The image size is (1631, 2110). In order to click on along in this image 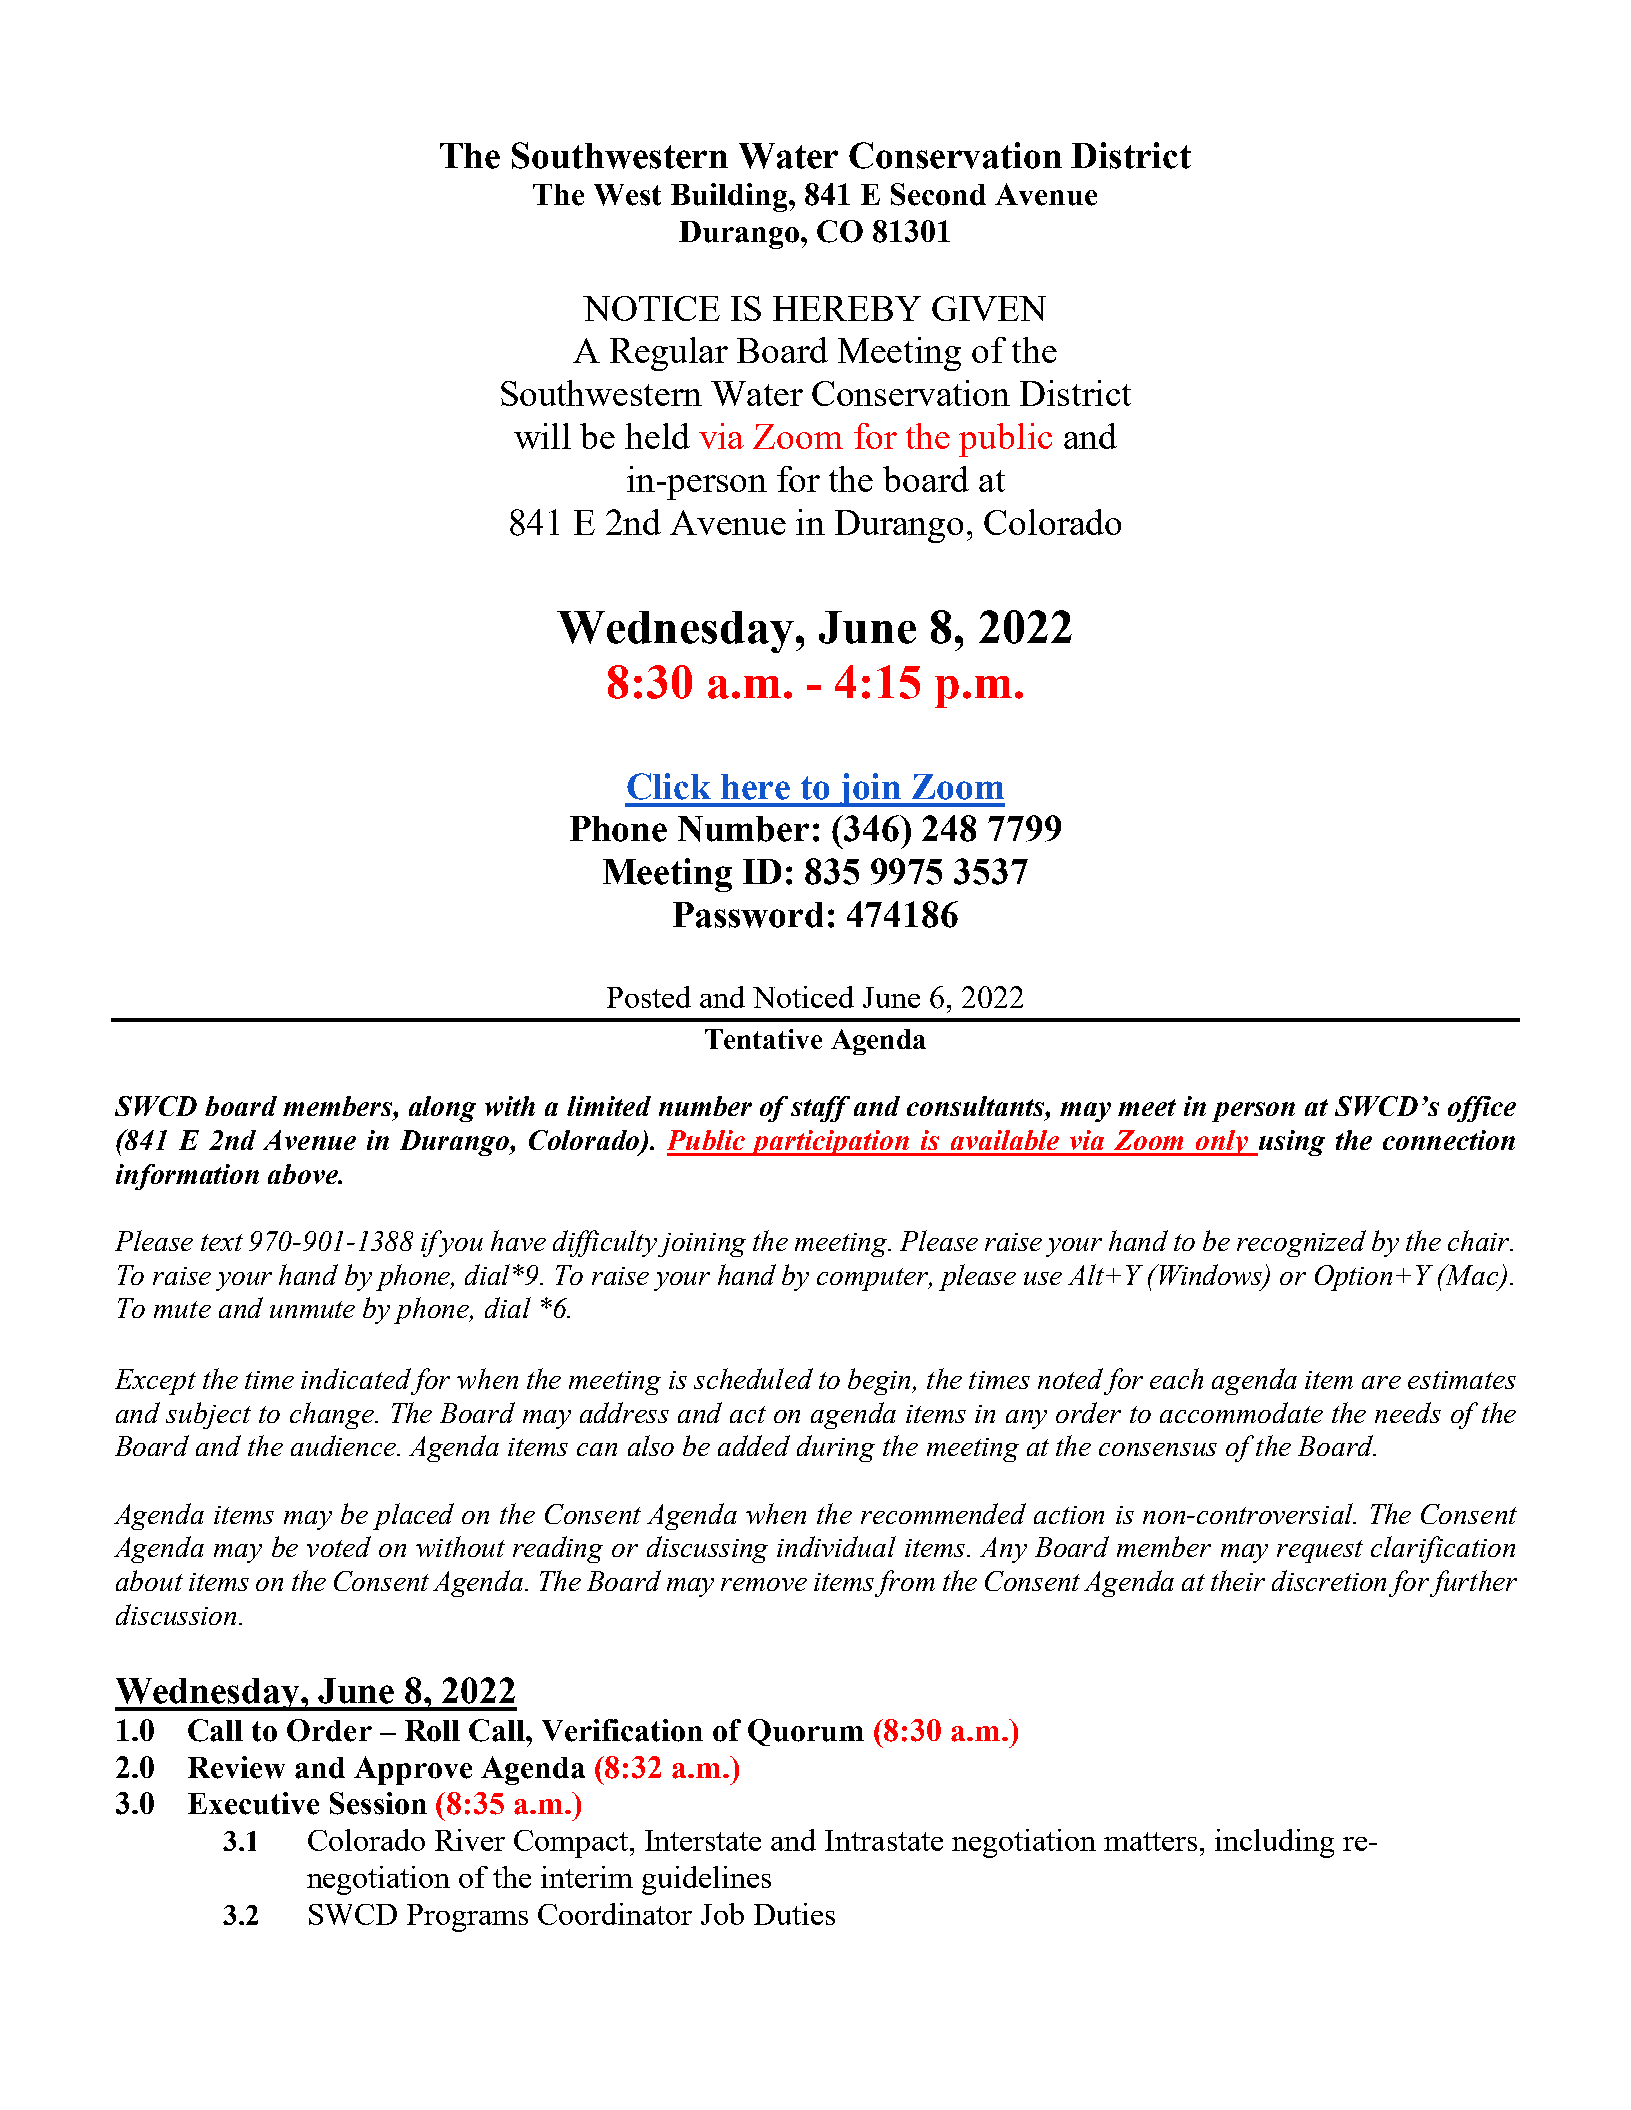, I will do `click(442, 1109)`.
